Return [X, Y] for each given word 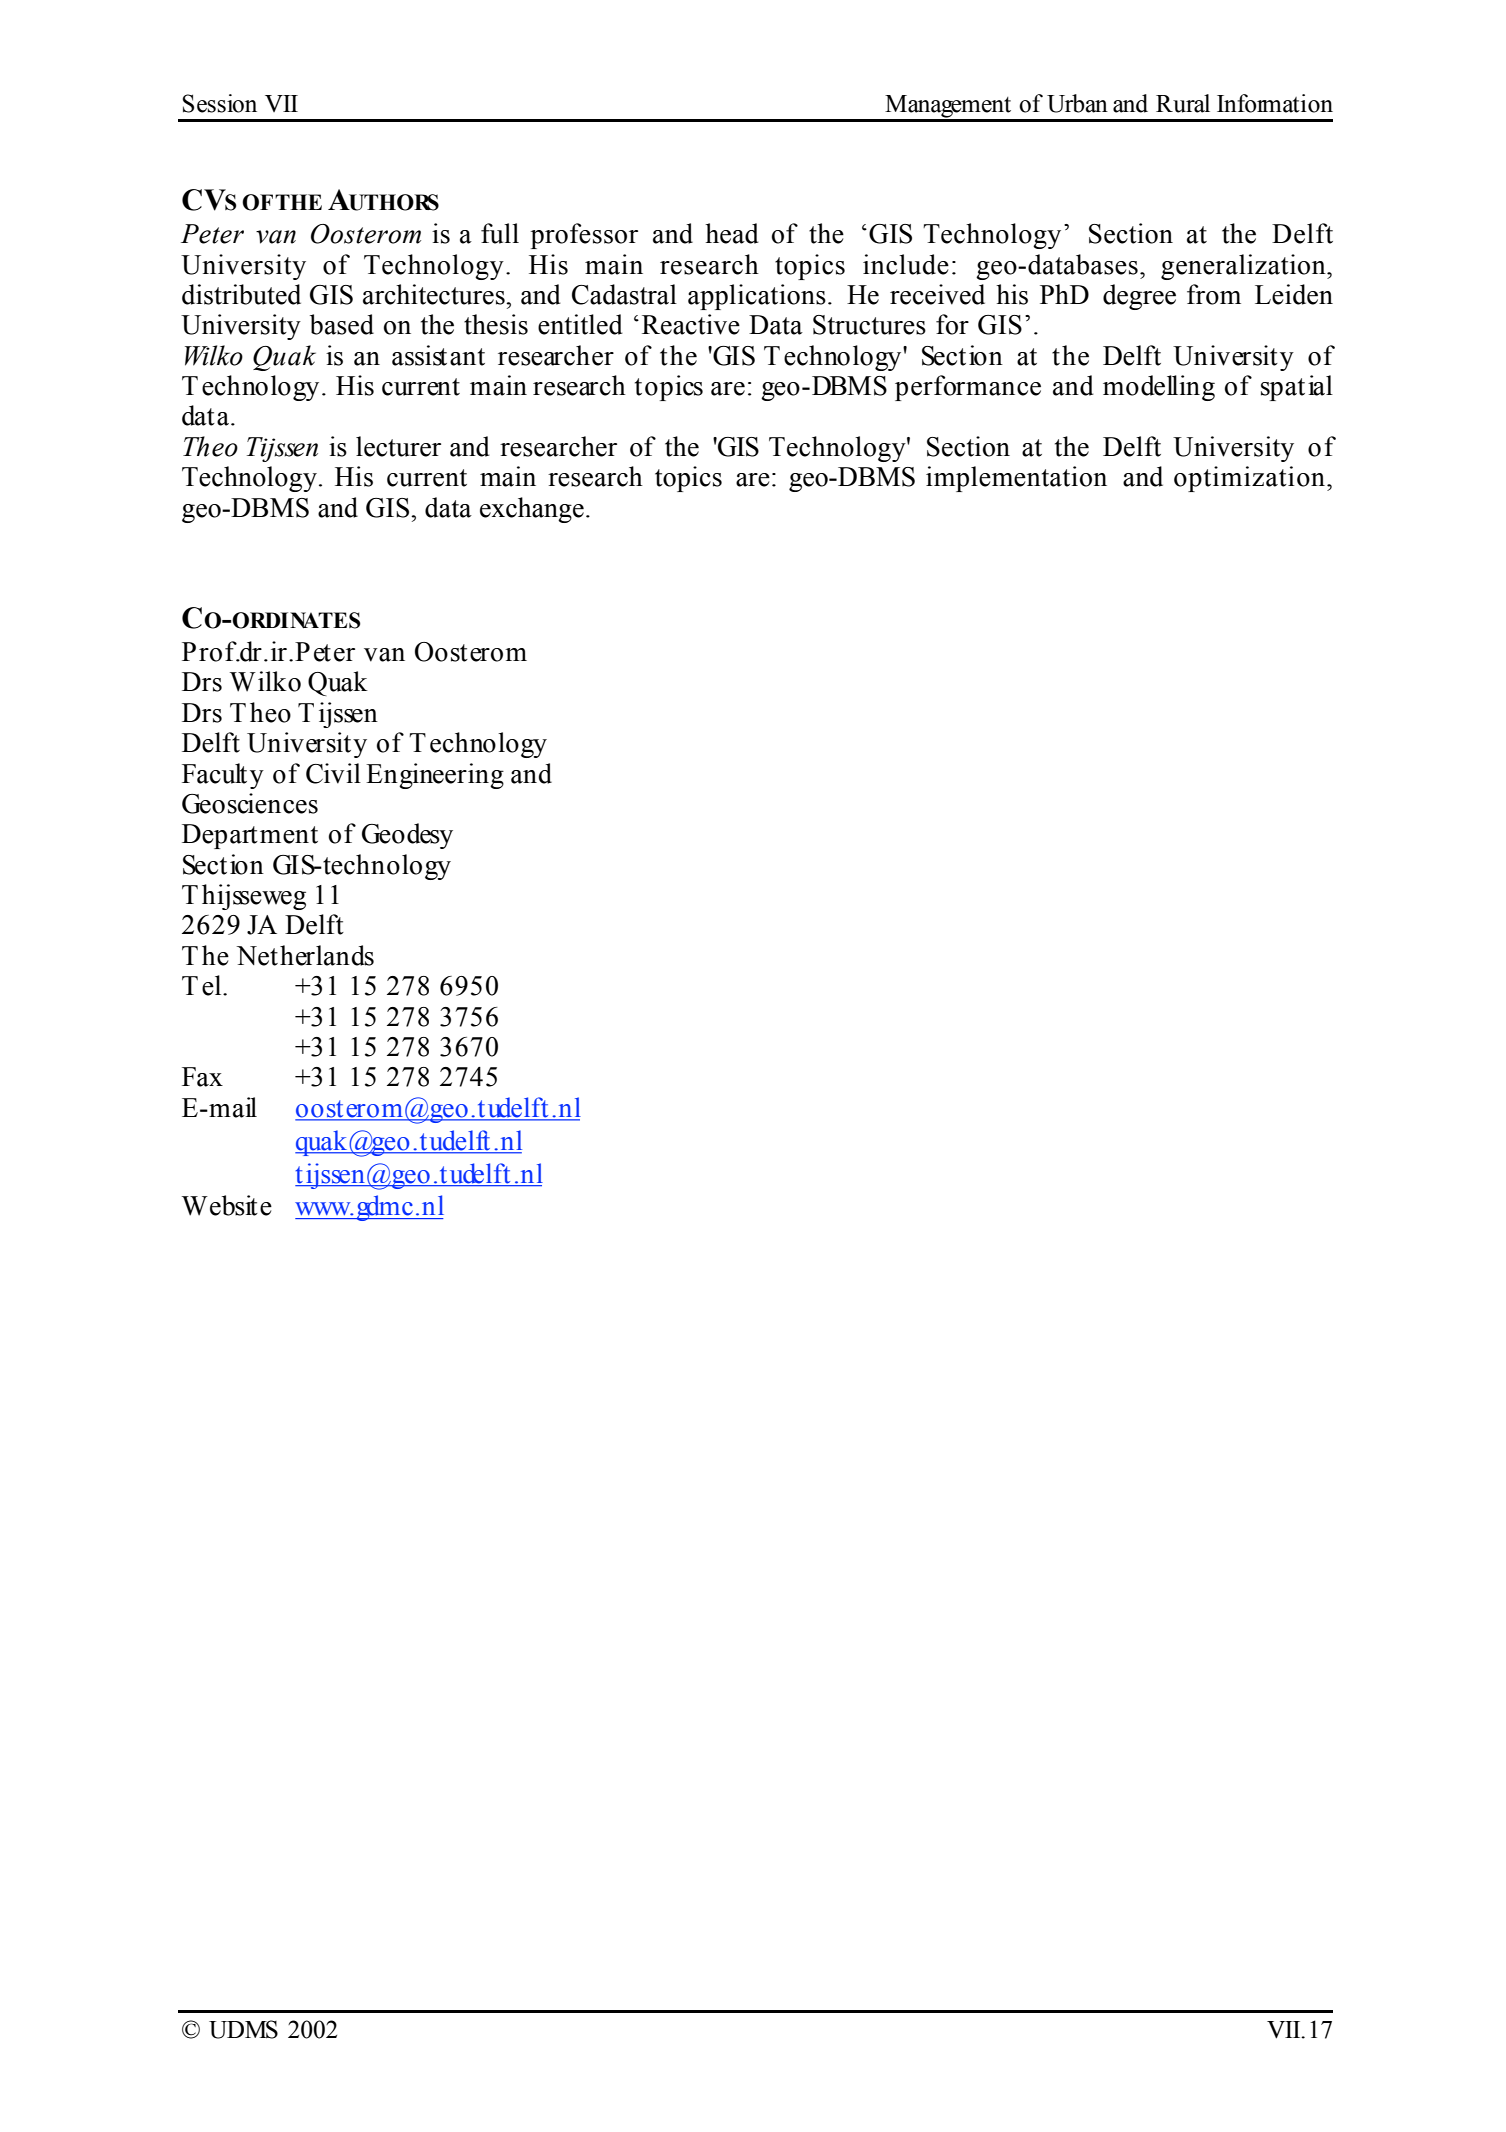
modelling [1159, 388]
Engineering [435, 776]
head [732, 233]
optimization [1251, 479]
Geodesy [407, 836]
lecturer [398, 446]
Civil [333, 773]
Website [227, 1205]
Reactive [691, 324]
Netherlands [305, 955]
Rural [1183, 103]
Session [220, 103]
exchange [532, 510]
